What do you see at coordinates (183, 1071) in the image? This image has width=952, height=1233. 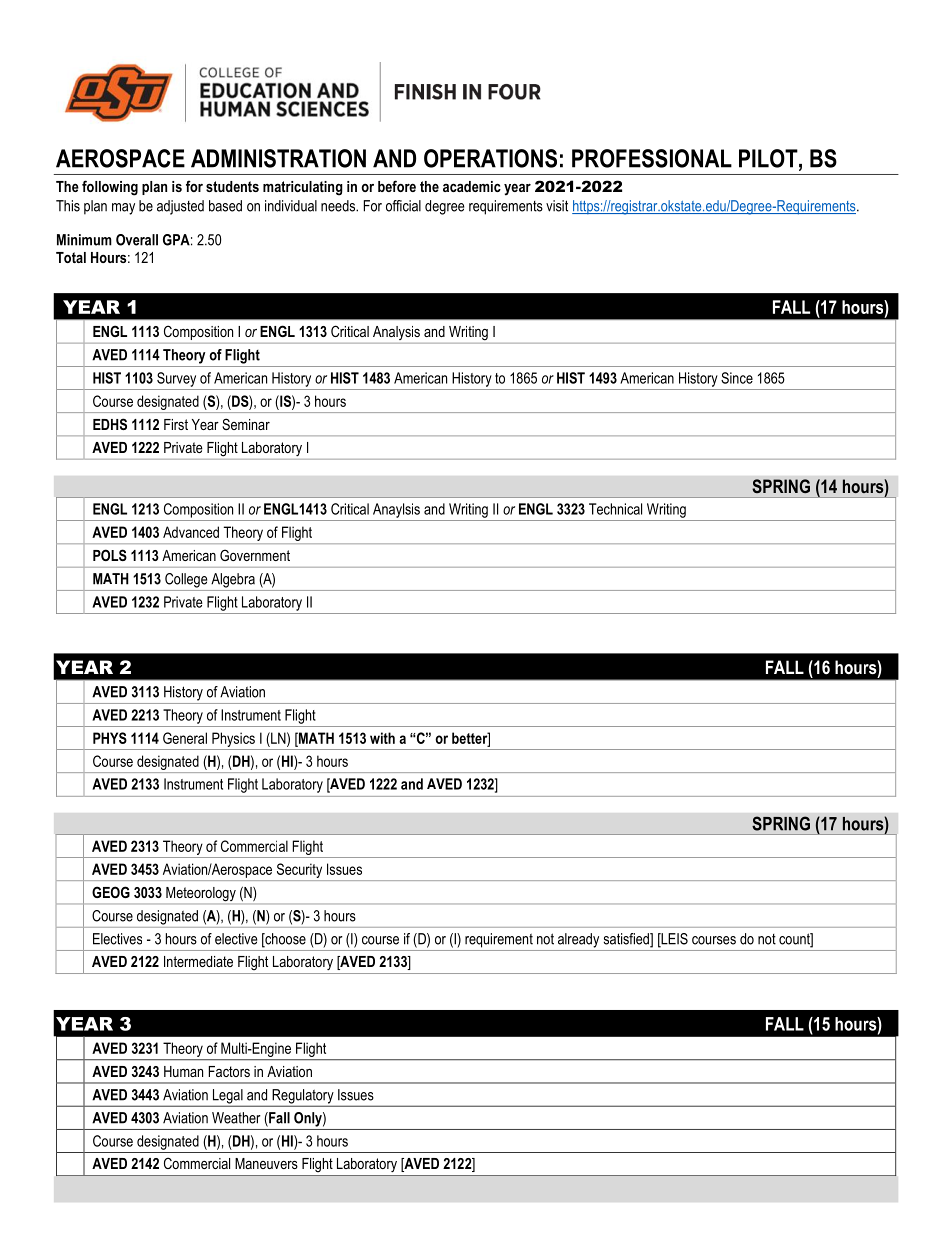 I see `Human` at bounding box center [183, 1071].
